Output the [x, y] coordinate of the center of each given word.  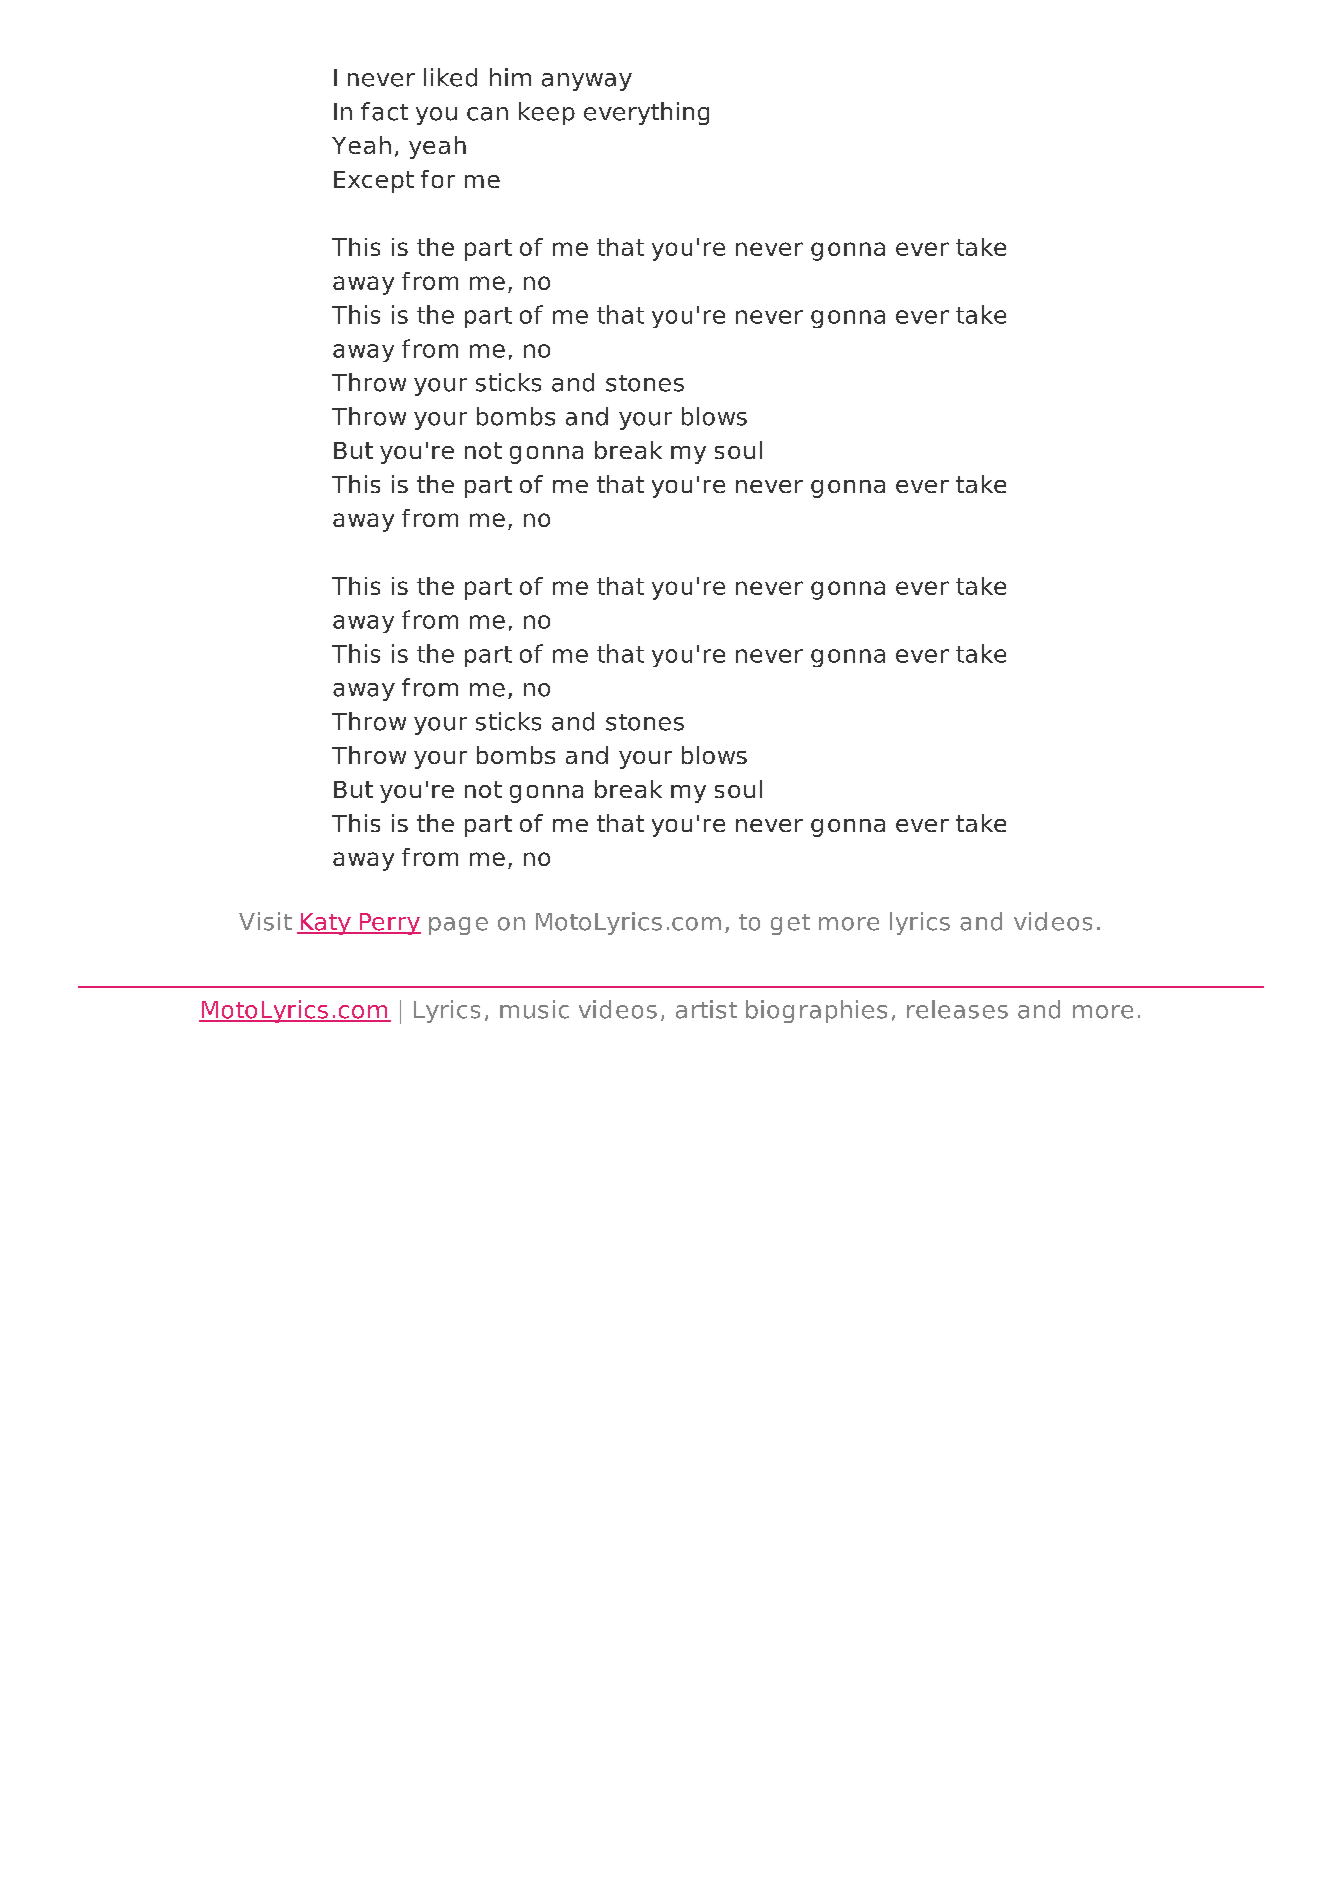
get [790, 924]
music [534, 1009]
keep [547, 113]
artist [706, 1009]
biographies [816, 1011]
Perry [389, 924]
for [438, 179]
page [458, 926]
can [487, 114]
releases [957, 1009]
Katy [325, 924]
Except [374, 182]
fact [384, 111]
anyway [587, 82]
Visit [265, 921]
